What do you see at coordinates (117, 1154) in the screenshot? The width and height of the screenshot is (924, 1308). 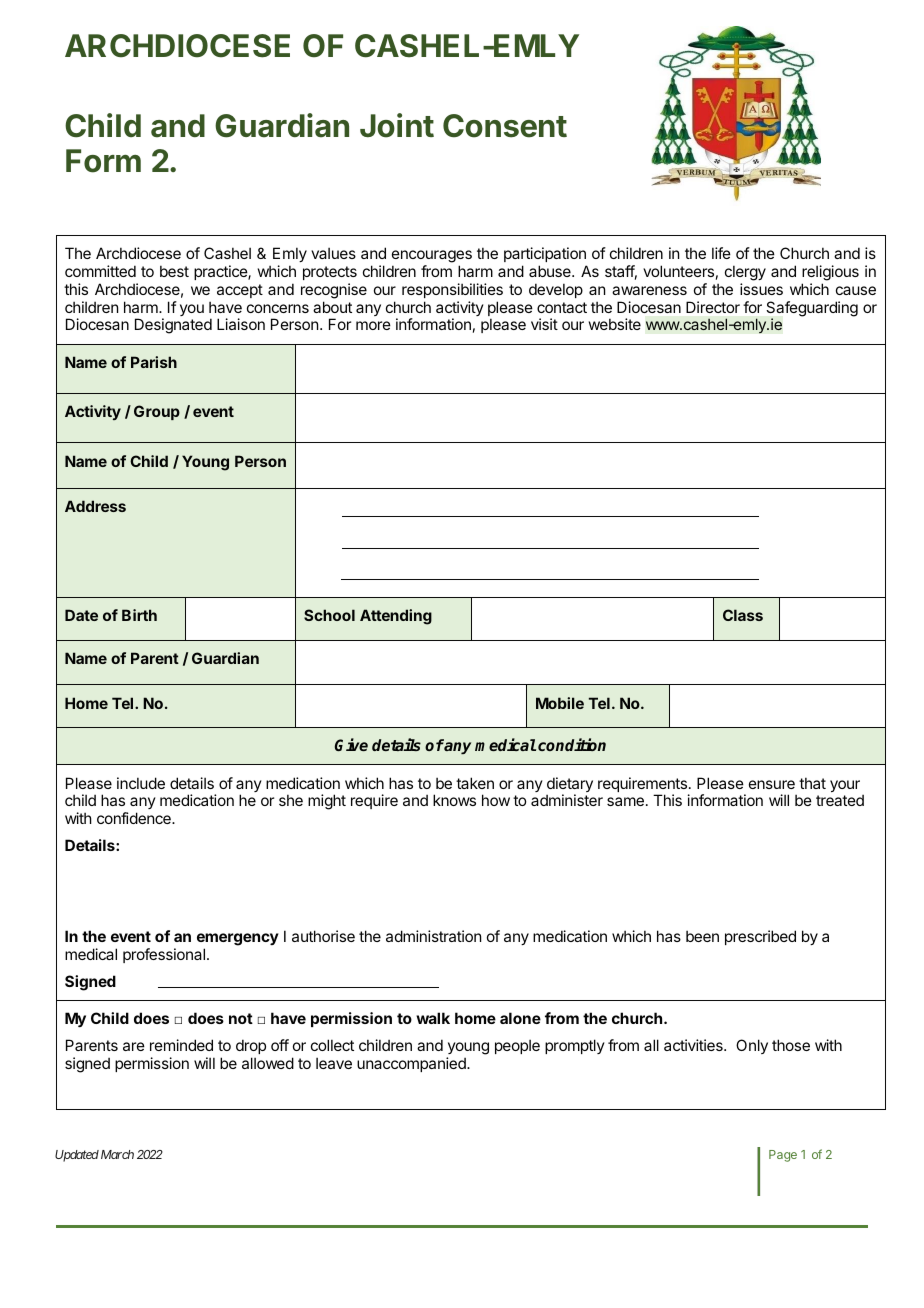 I see `March` at bounding box center [117, 1154].
